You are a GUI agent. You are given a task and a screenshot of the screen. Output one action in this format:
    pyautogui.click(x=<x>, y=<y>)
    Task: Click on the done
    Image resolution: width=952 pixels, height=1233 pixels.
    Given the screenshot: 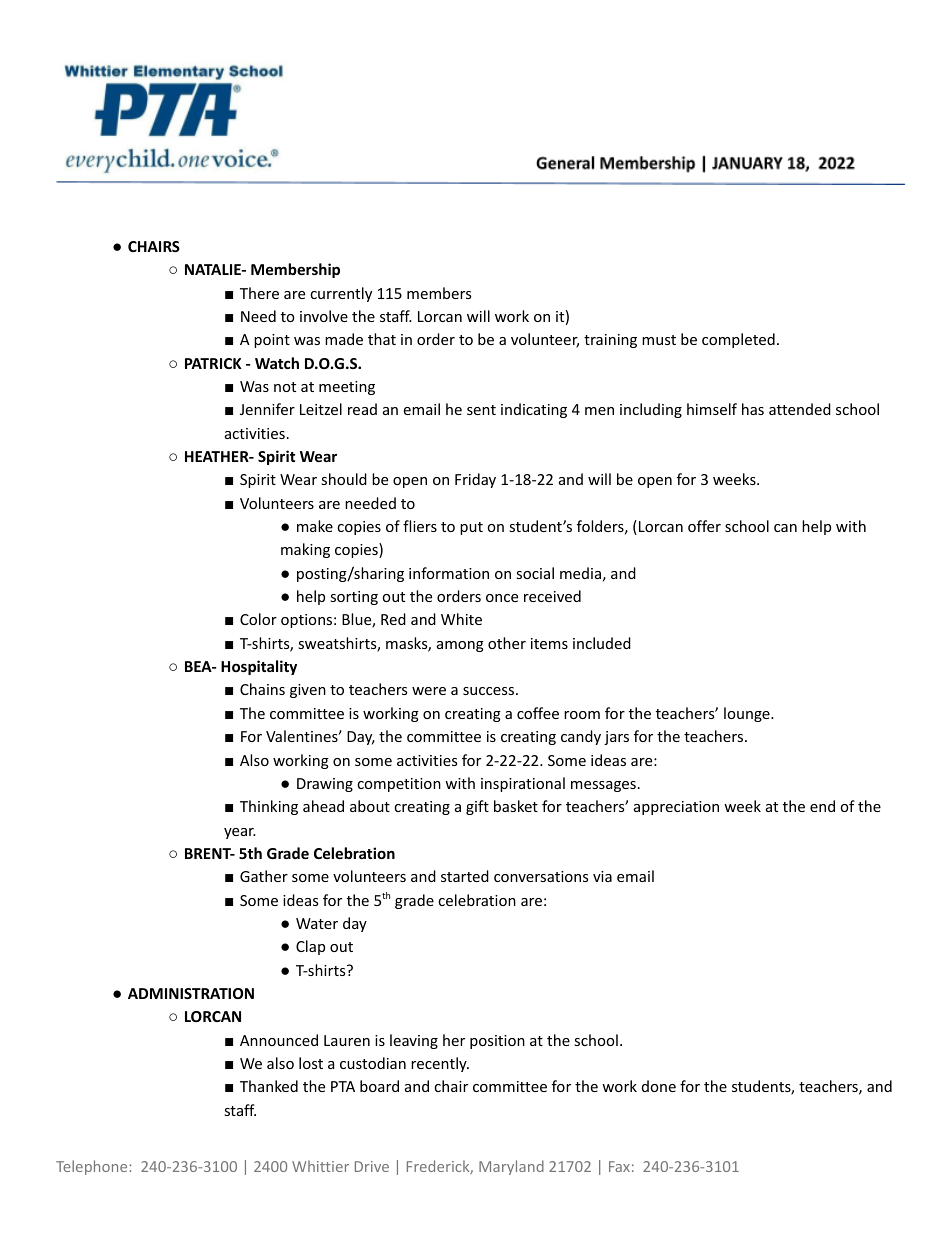 What is the action you would take?
    pyautogui.click(x=659, y=1086)
